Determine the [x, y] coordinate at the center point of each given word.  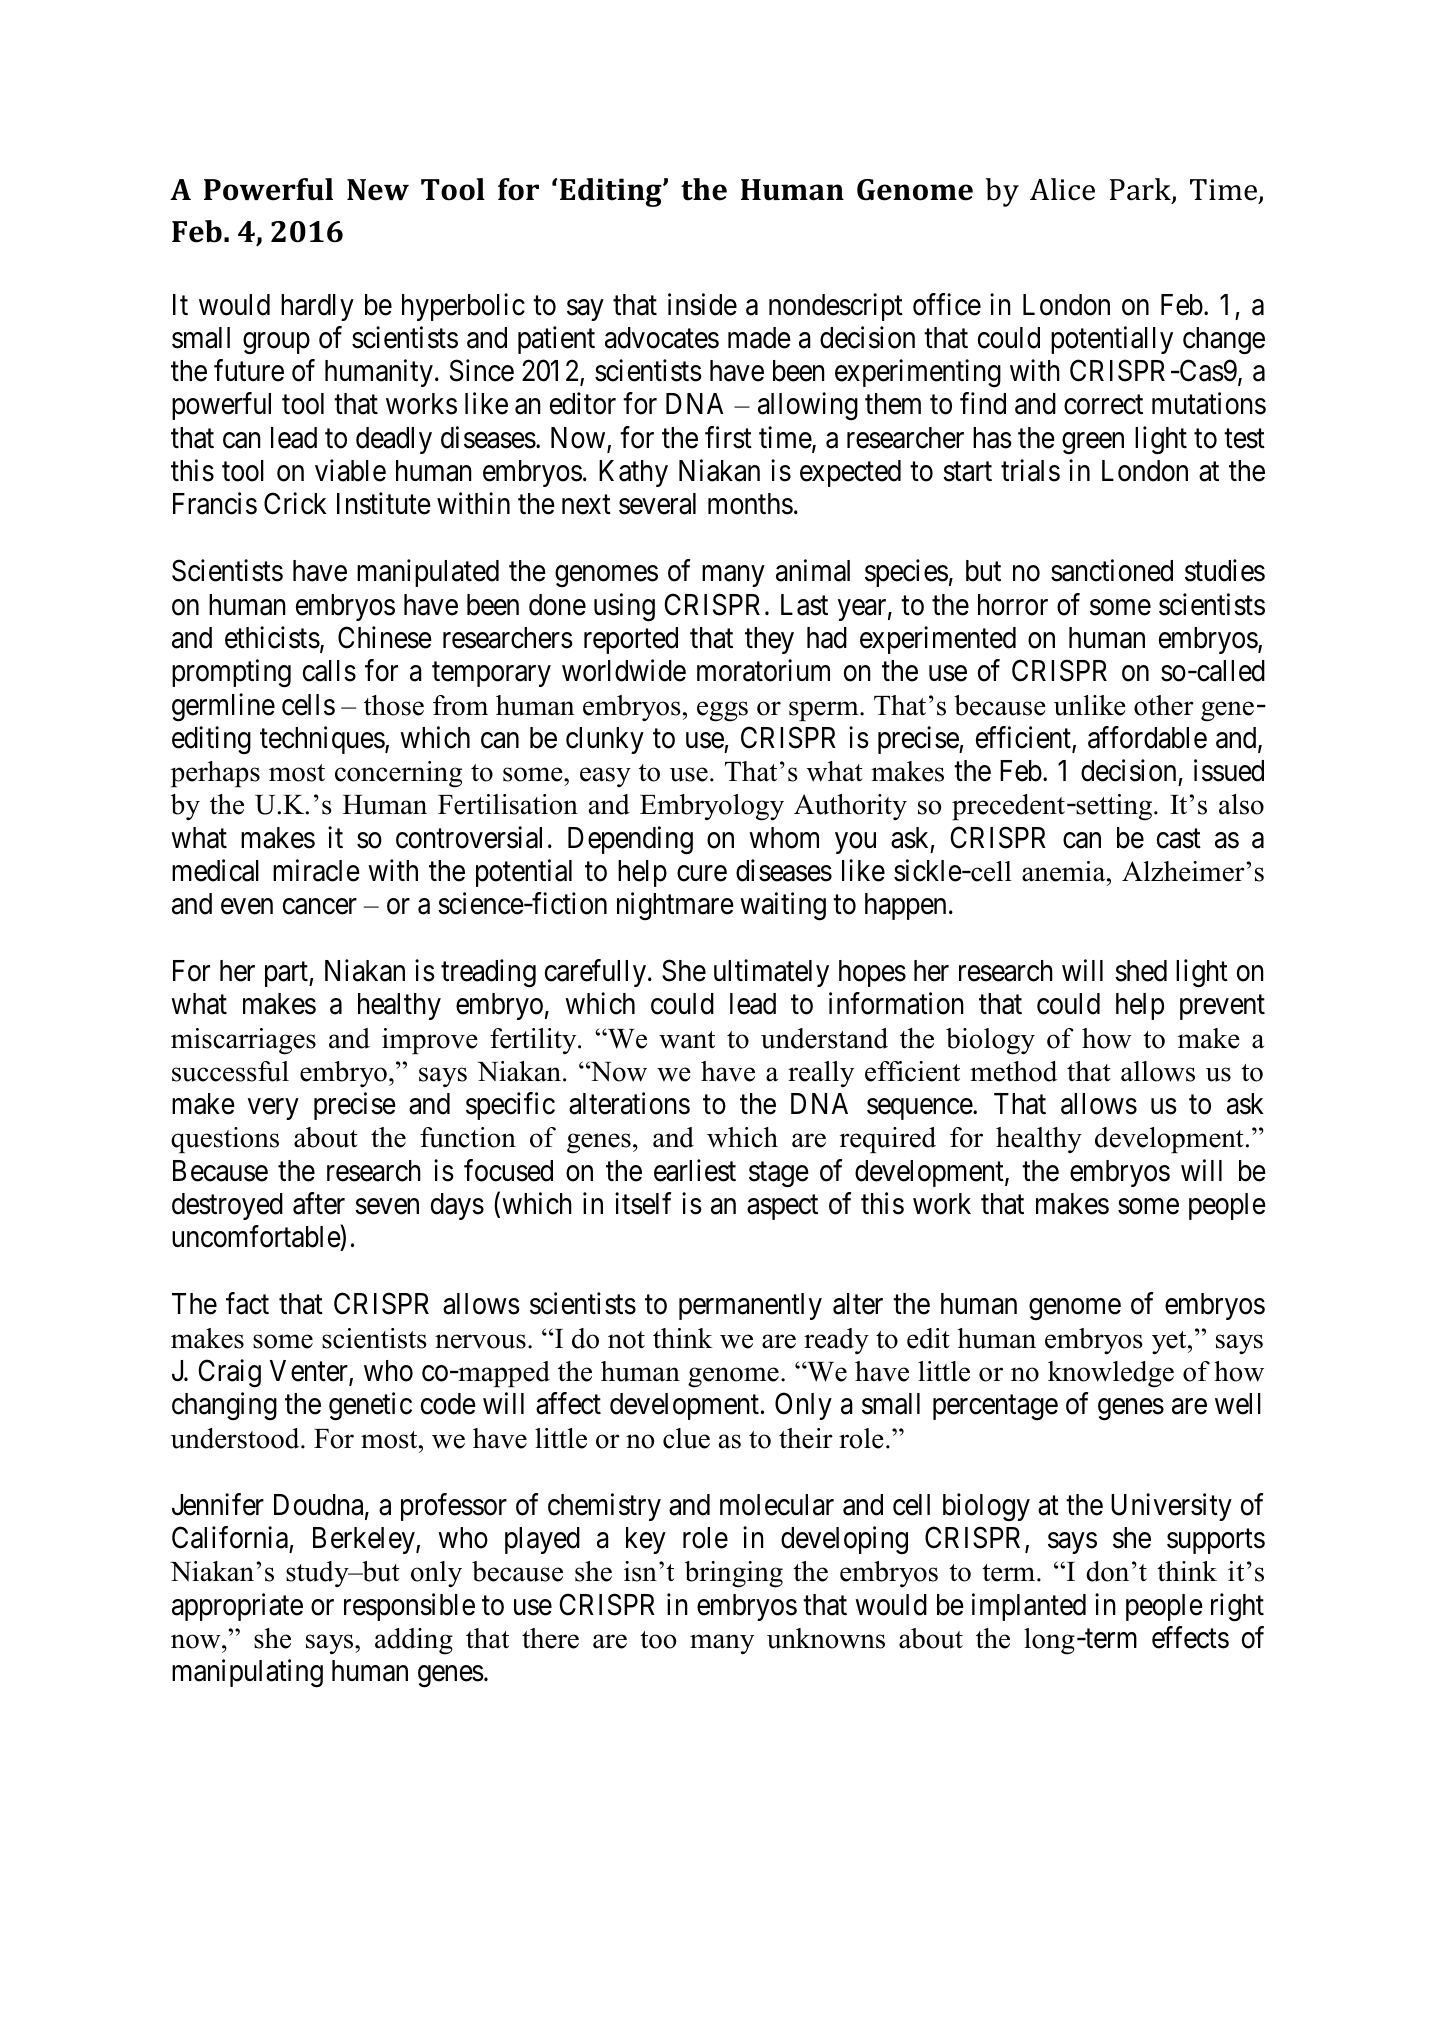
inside [702, 304]
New [378, 190]
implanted [1029, 1607]
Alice [1062, 189]
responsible [409, 1607]
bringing [734, 1574]
